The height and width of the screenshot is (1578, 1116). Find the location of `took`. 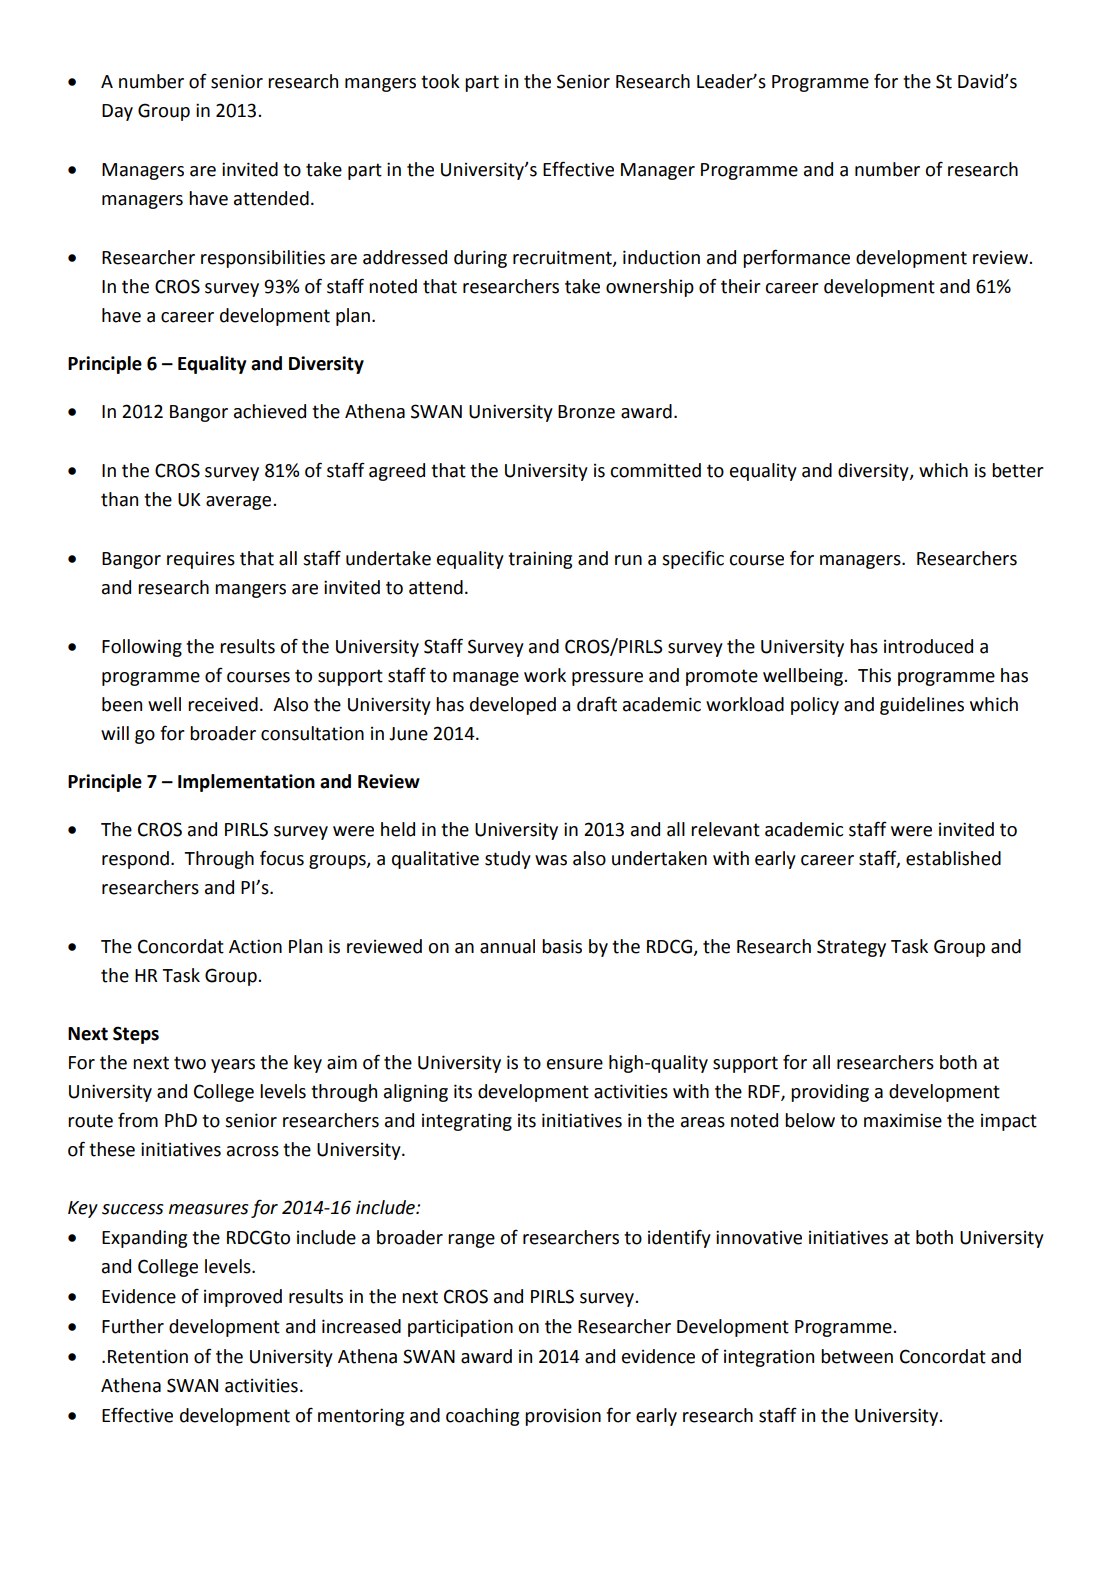

took is located at coordinates (440, 81).
